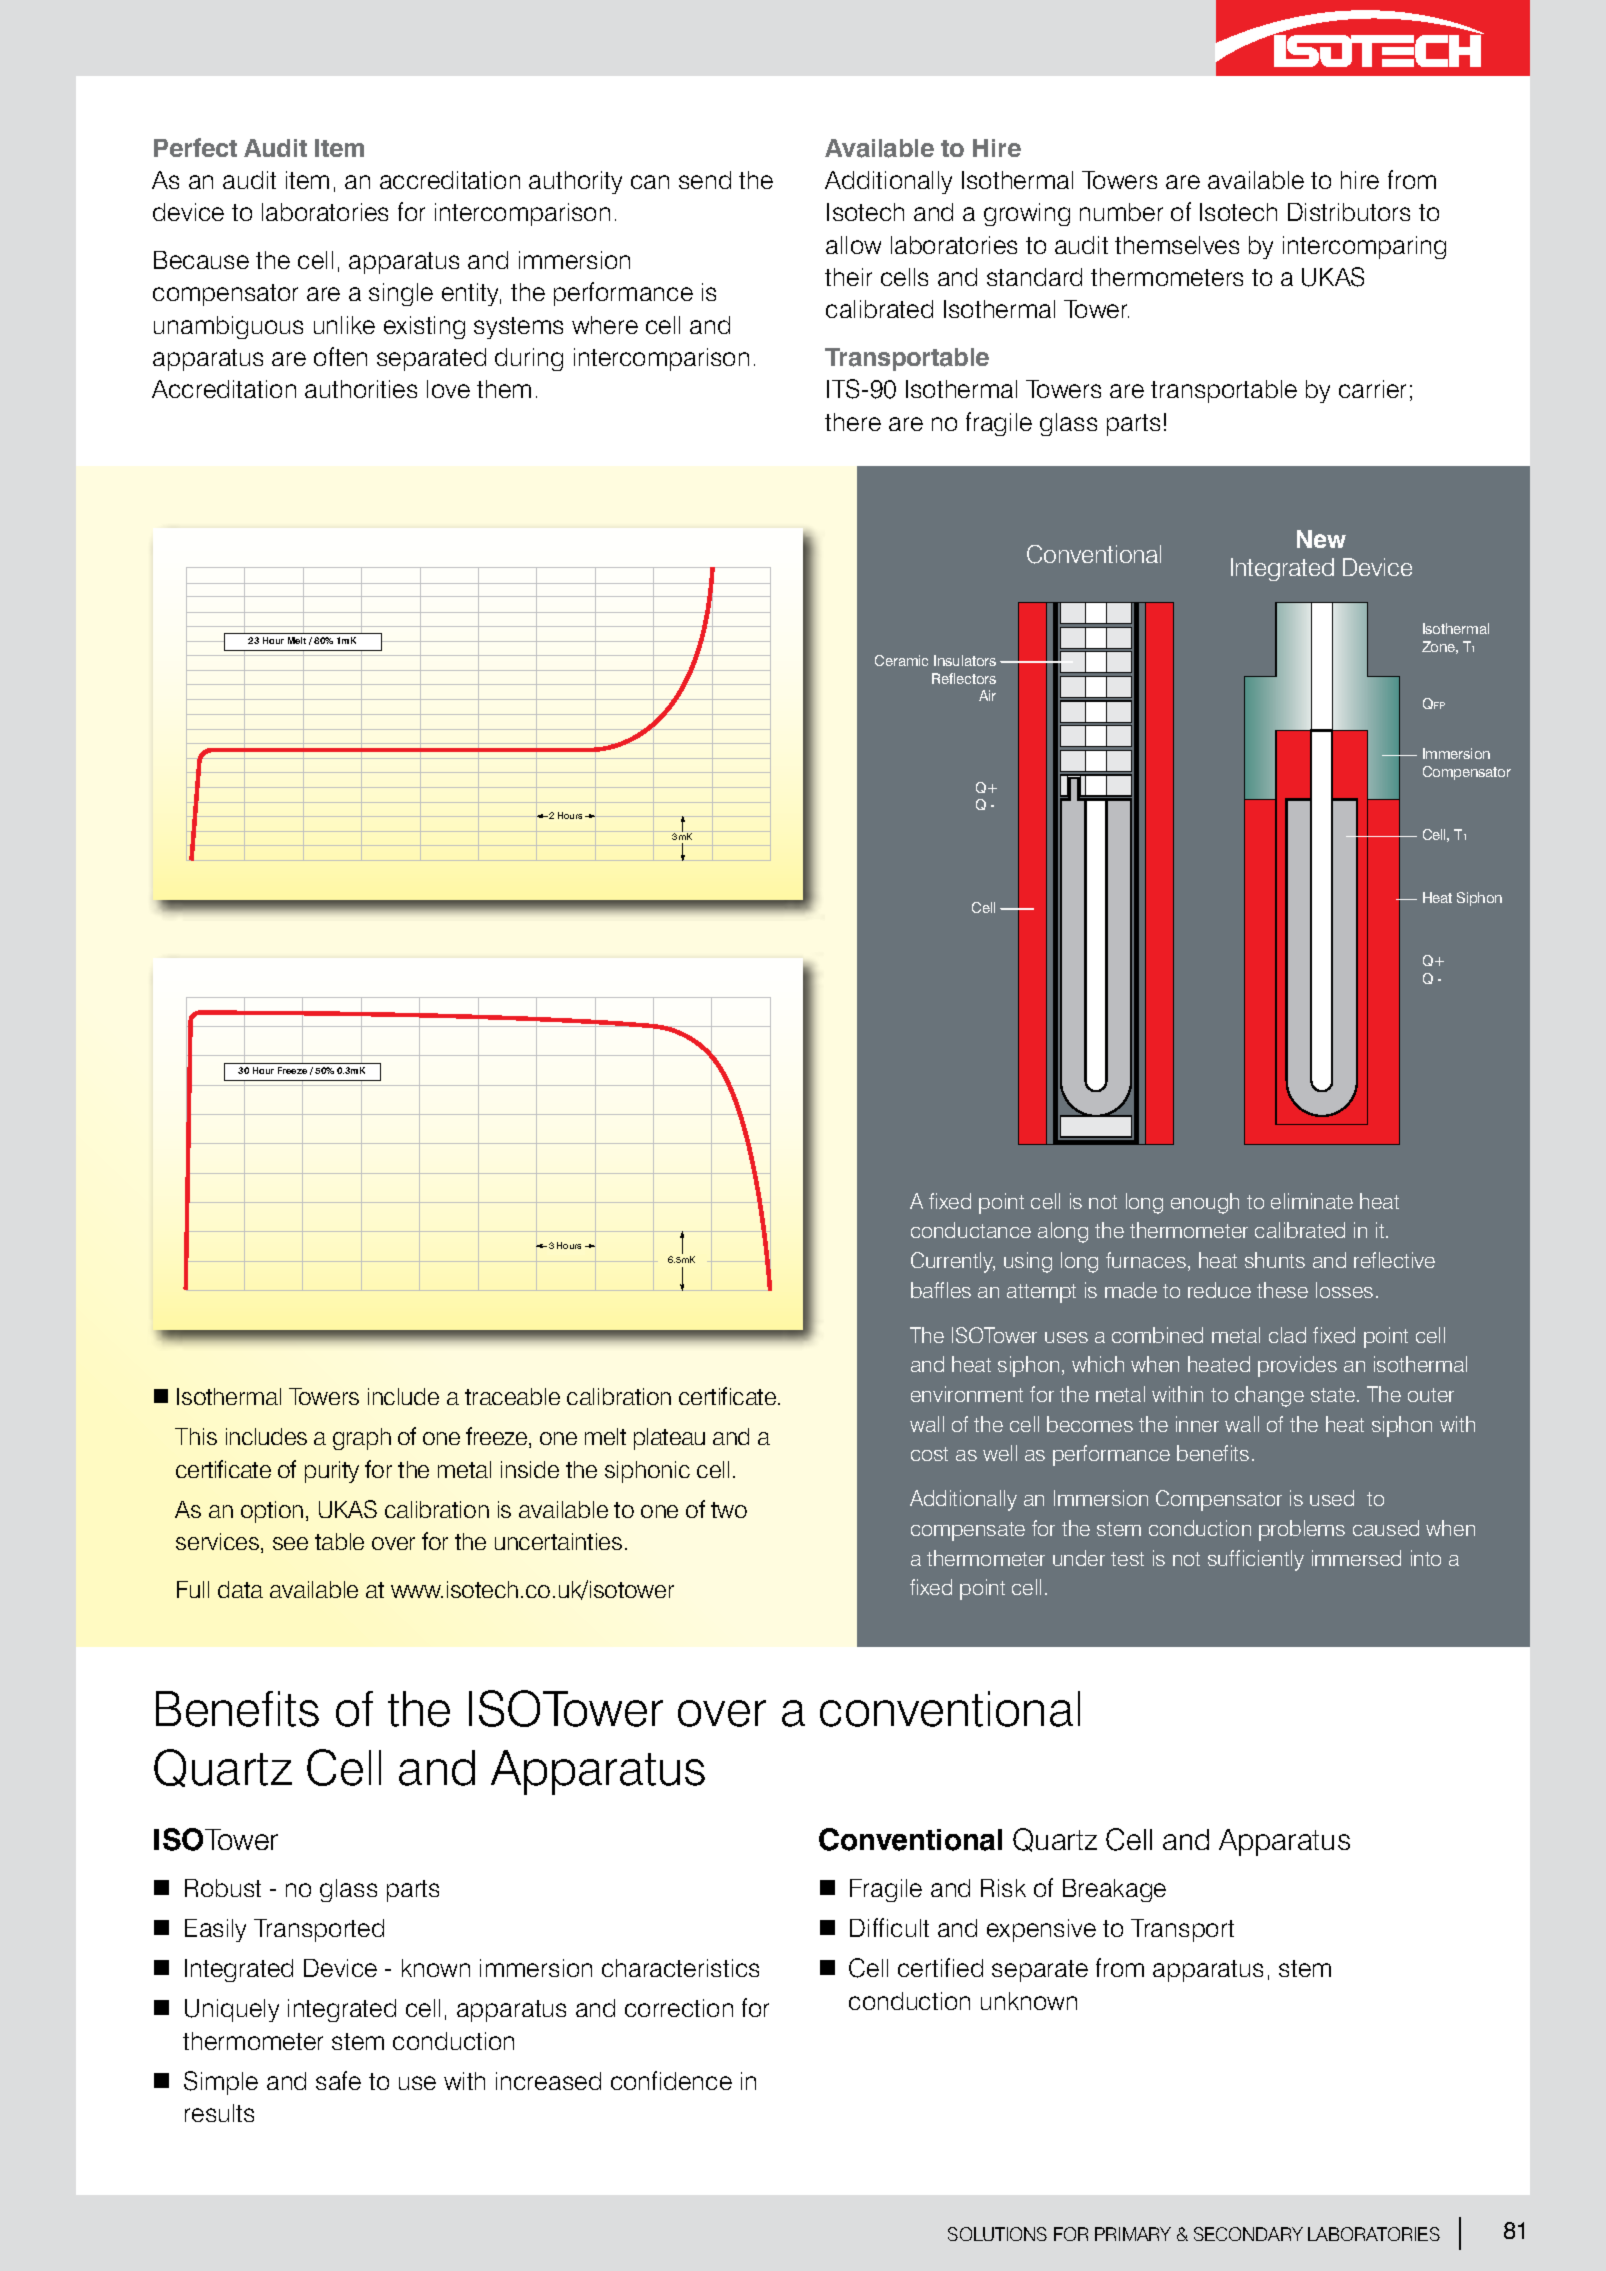  I want to click on safe, so click(338, 2080).
